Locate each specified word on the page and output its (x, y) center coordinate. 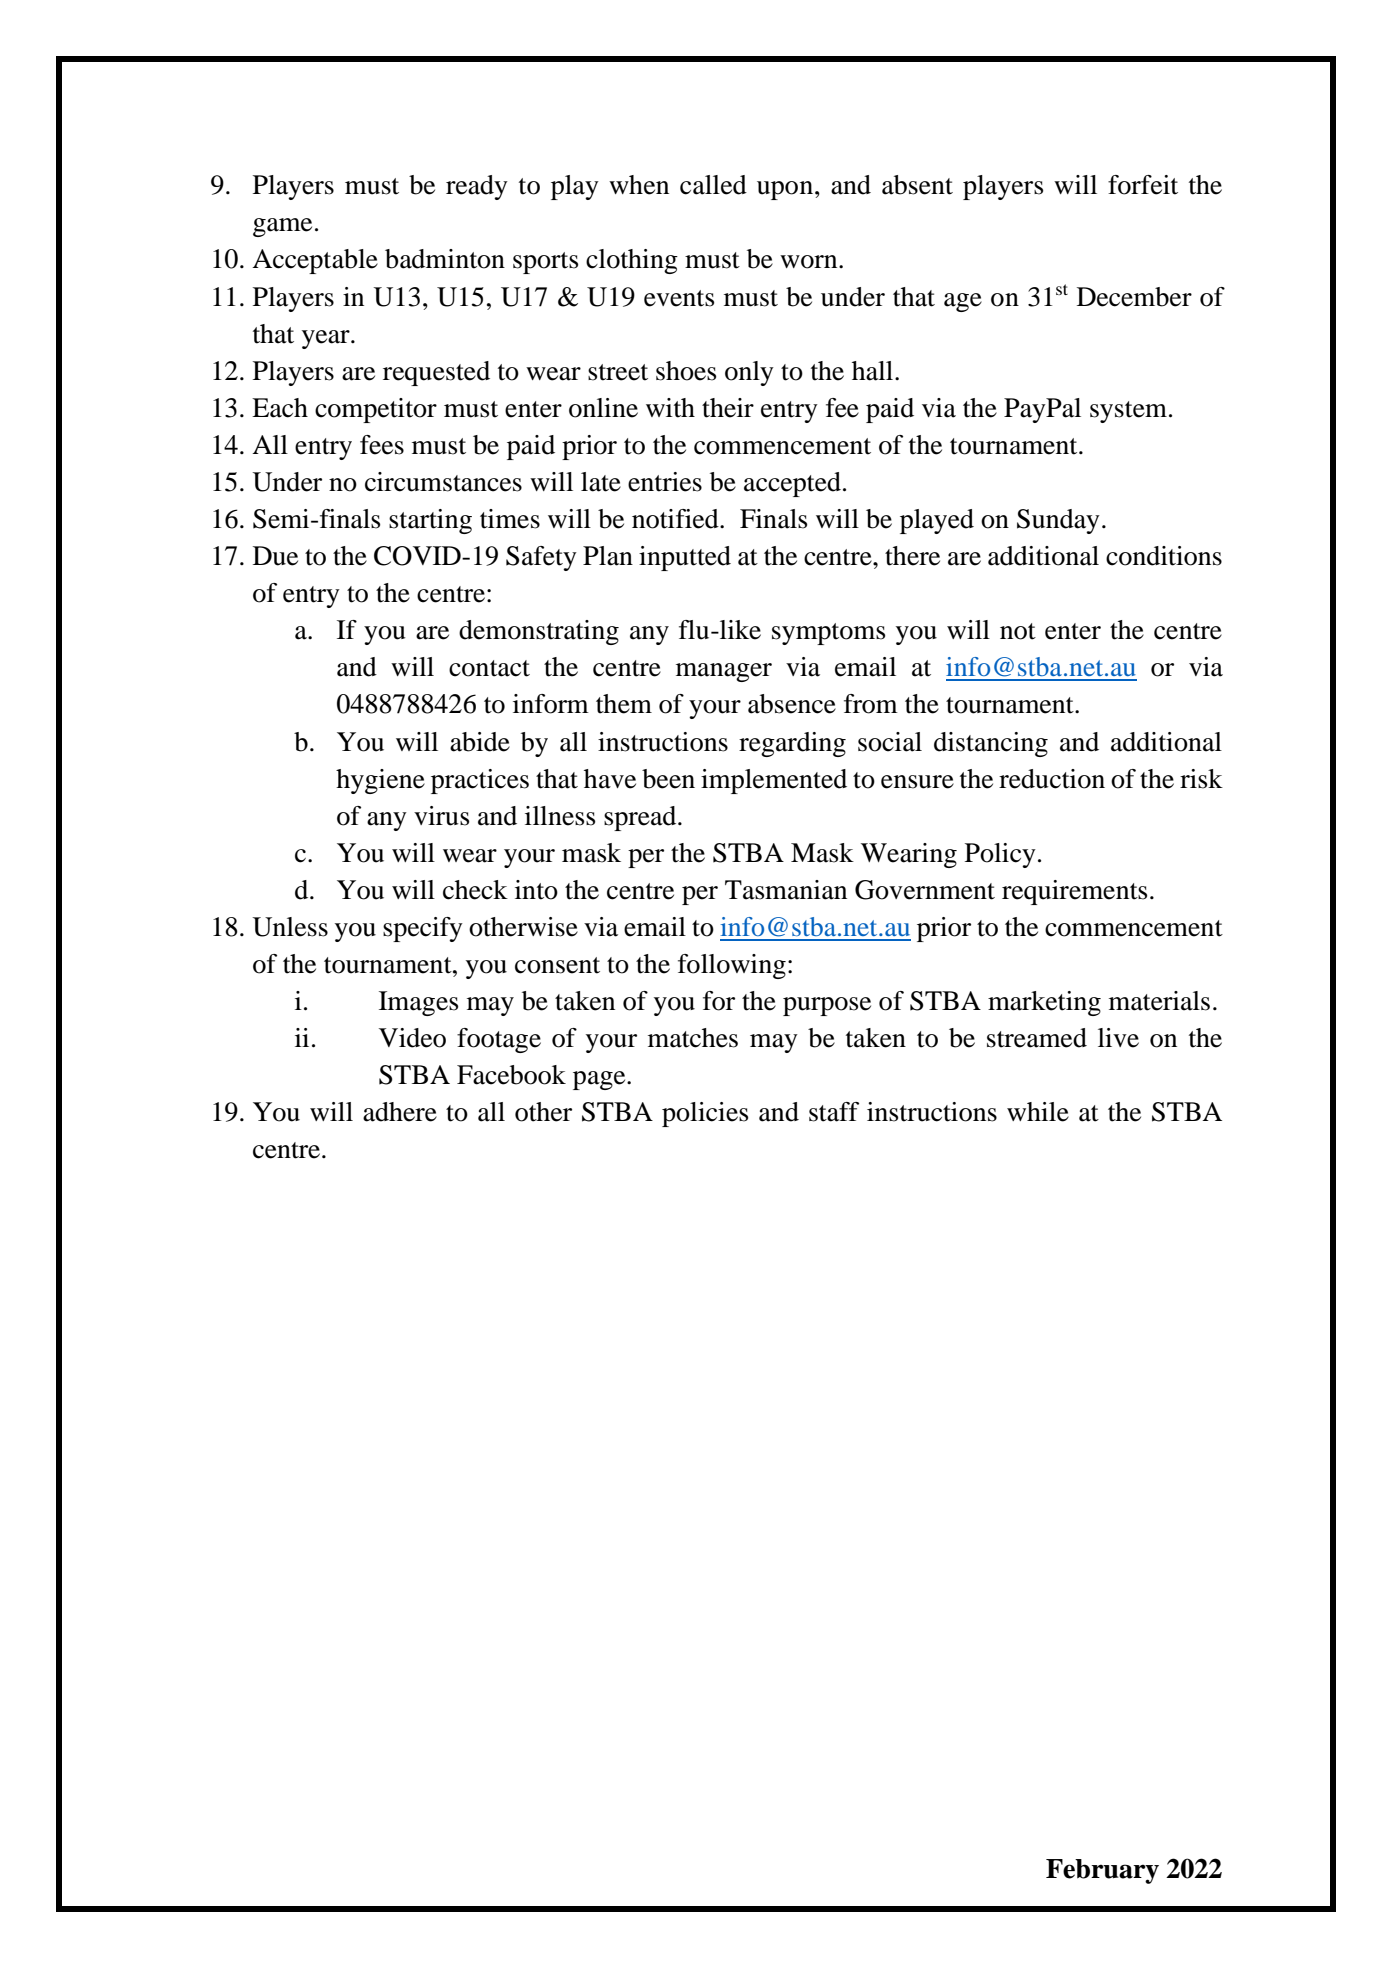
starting (430, 521)
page (600, 1080)
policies (705, 1114)
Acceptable (315, 261)
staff (834, 1112)
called (713, 185)
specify (423, 929)
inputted (685, 558)
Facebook (511, 1075)
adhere (400, 1112)
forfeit (1143, 185)
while (1038, 1112)
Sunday (1058, 521)
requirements (1074, 892)
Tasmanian (786, 890)
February (1102, 1871)
